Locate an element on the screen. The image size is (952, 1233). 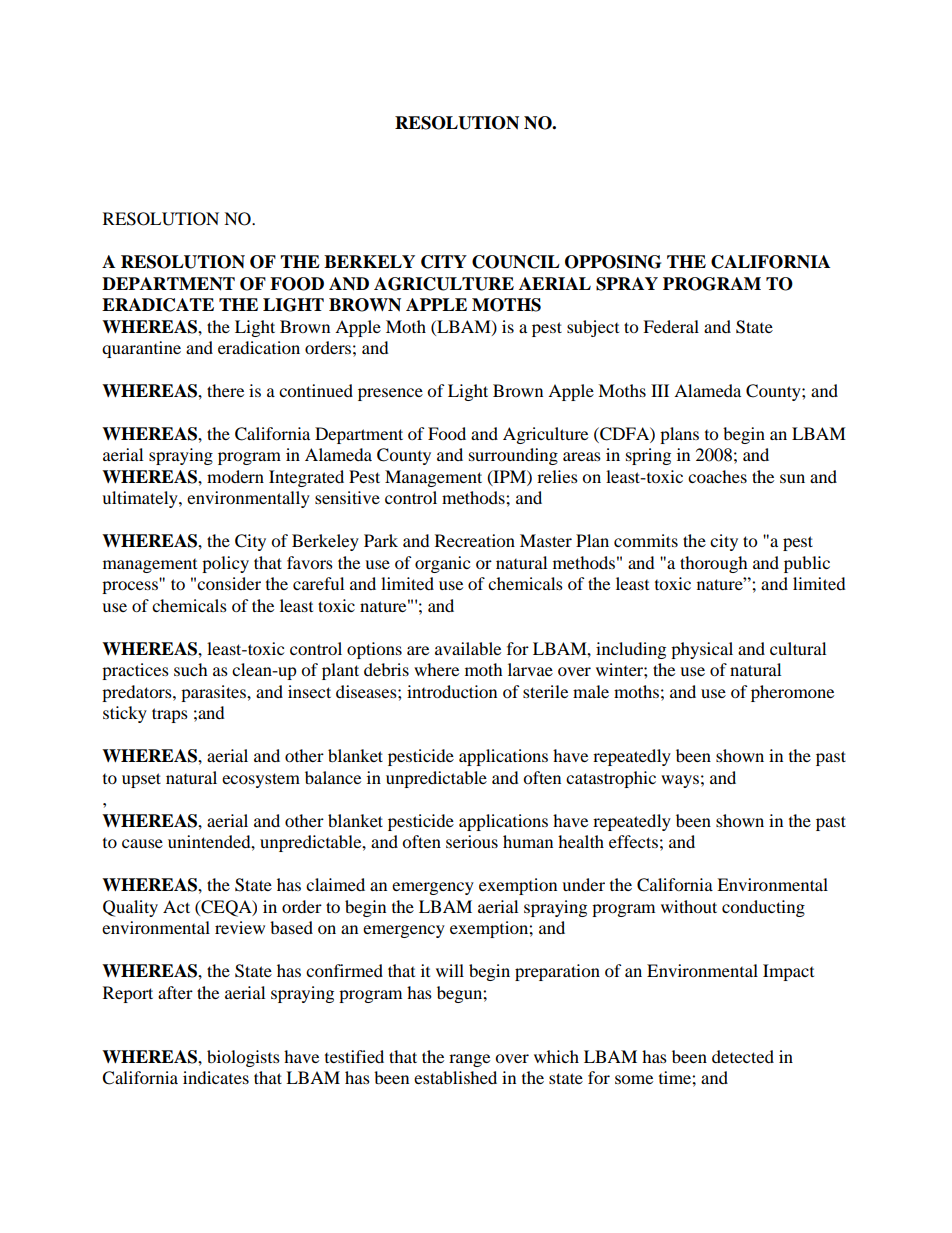
physical is located at coordinates (702, 650).
